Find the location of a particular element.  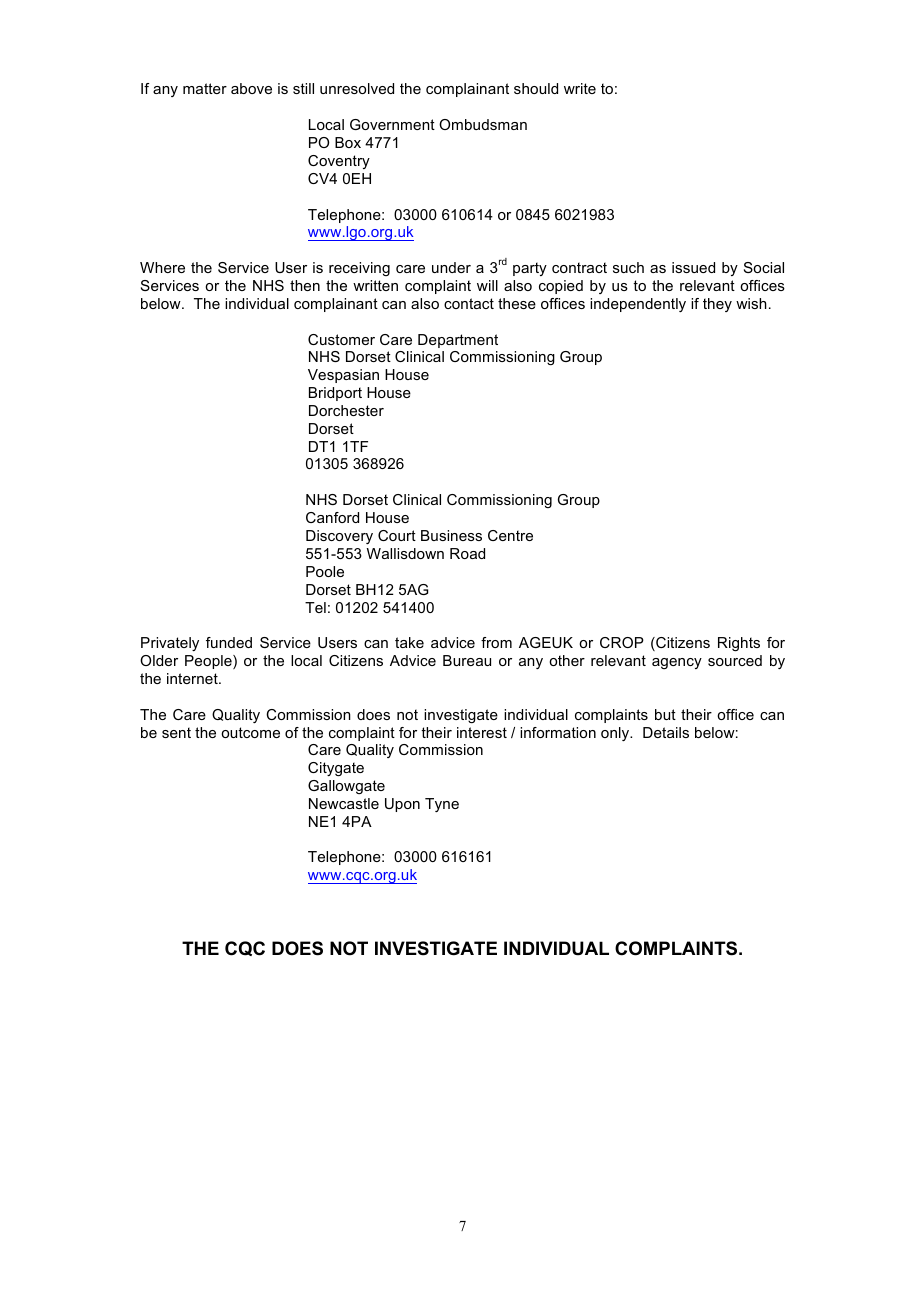

Rights is located at coordinates (739, 644).
